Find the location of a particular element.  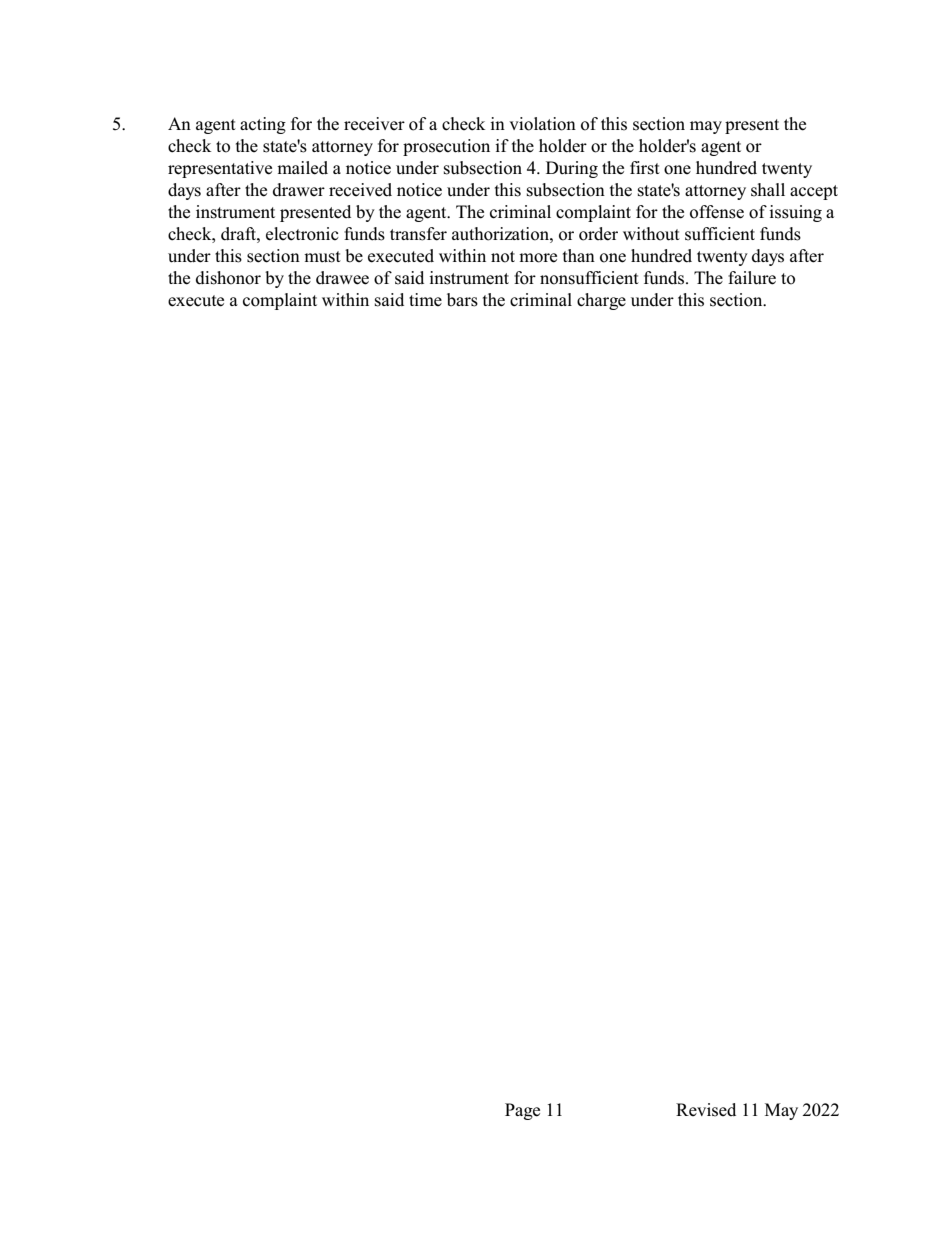

shall is located at coordinates (768, 190).
